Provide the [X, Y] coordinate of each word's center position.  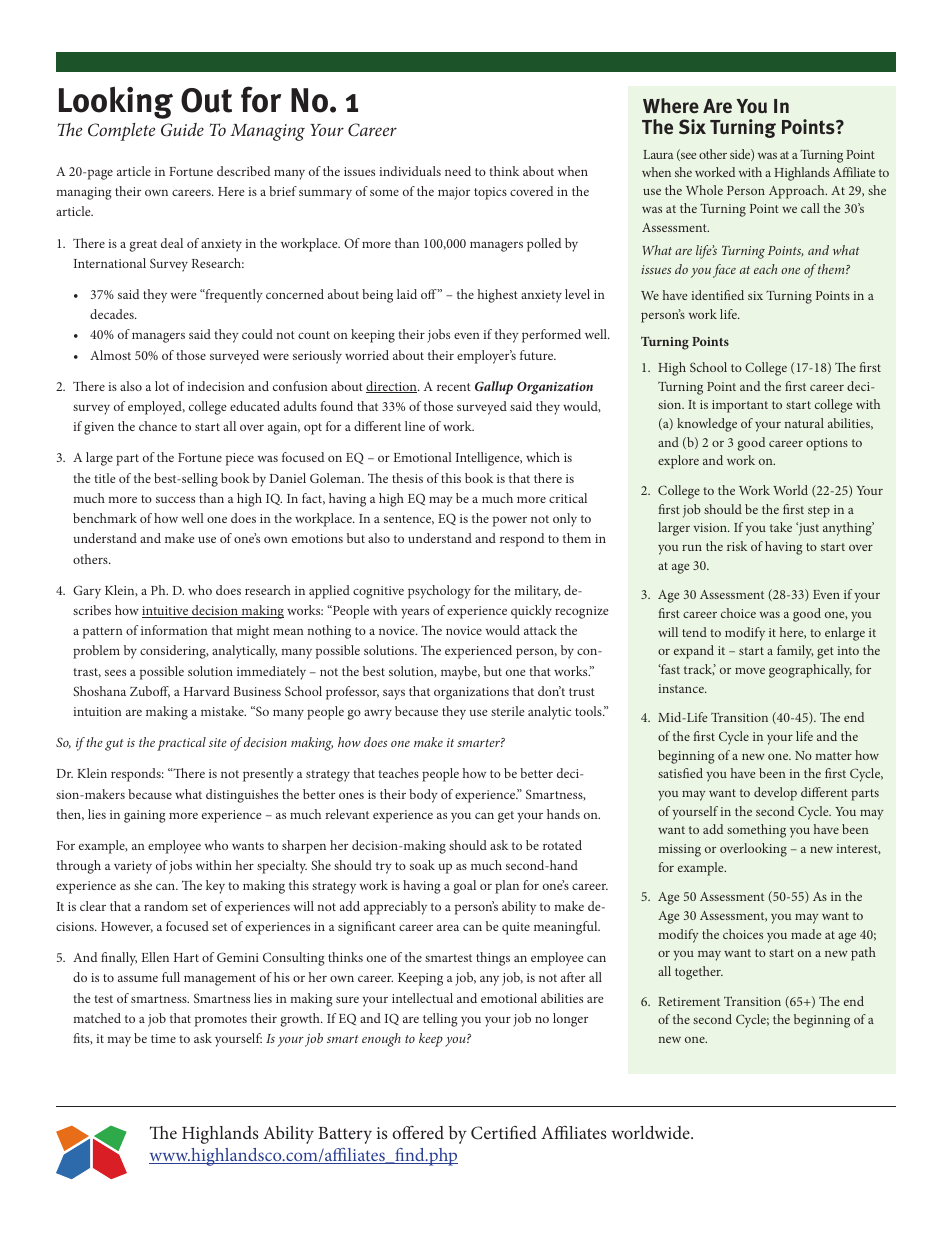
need [458, 171]
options [827, 444]
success [175, 499]
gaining [145, 816]
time [163, 1038]
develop [775, 794]
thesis [407, 478]
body [423, 796]
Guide [182, 130]
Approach [798, 192]
